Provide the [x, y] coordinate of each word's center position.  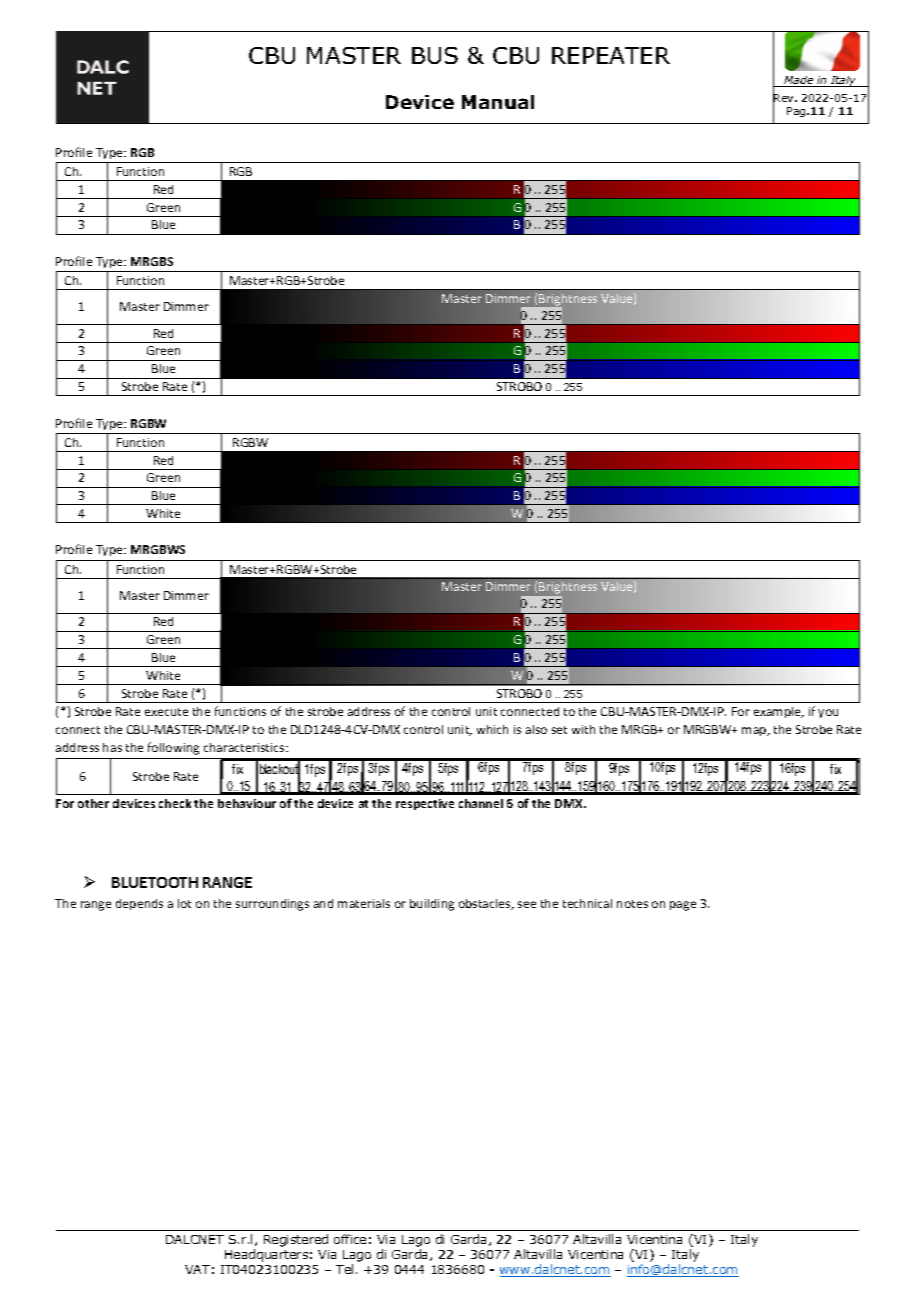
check [175, 803]
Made [799, 81]
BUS [435, 55]
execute [166, 712]
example [778, 712]
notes [632, 904]
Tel [344, 1269]
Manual [498, 102]
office [350, 1239]
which [492, 729]
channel [481, 803]
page [683, 906]
